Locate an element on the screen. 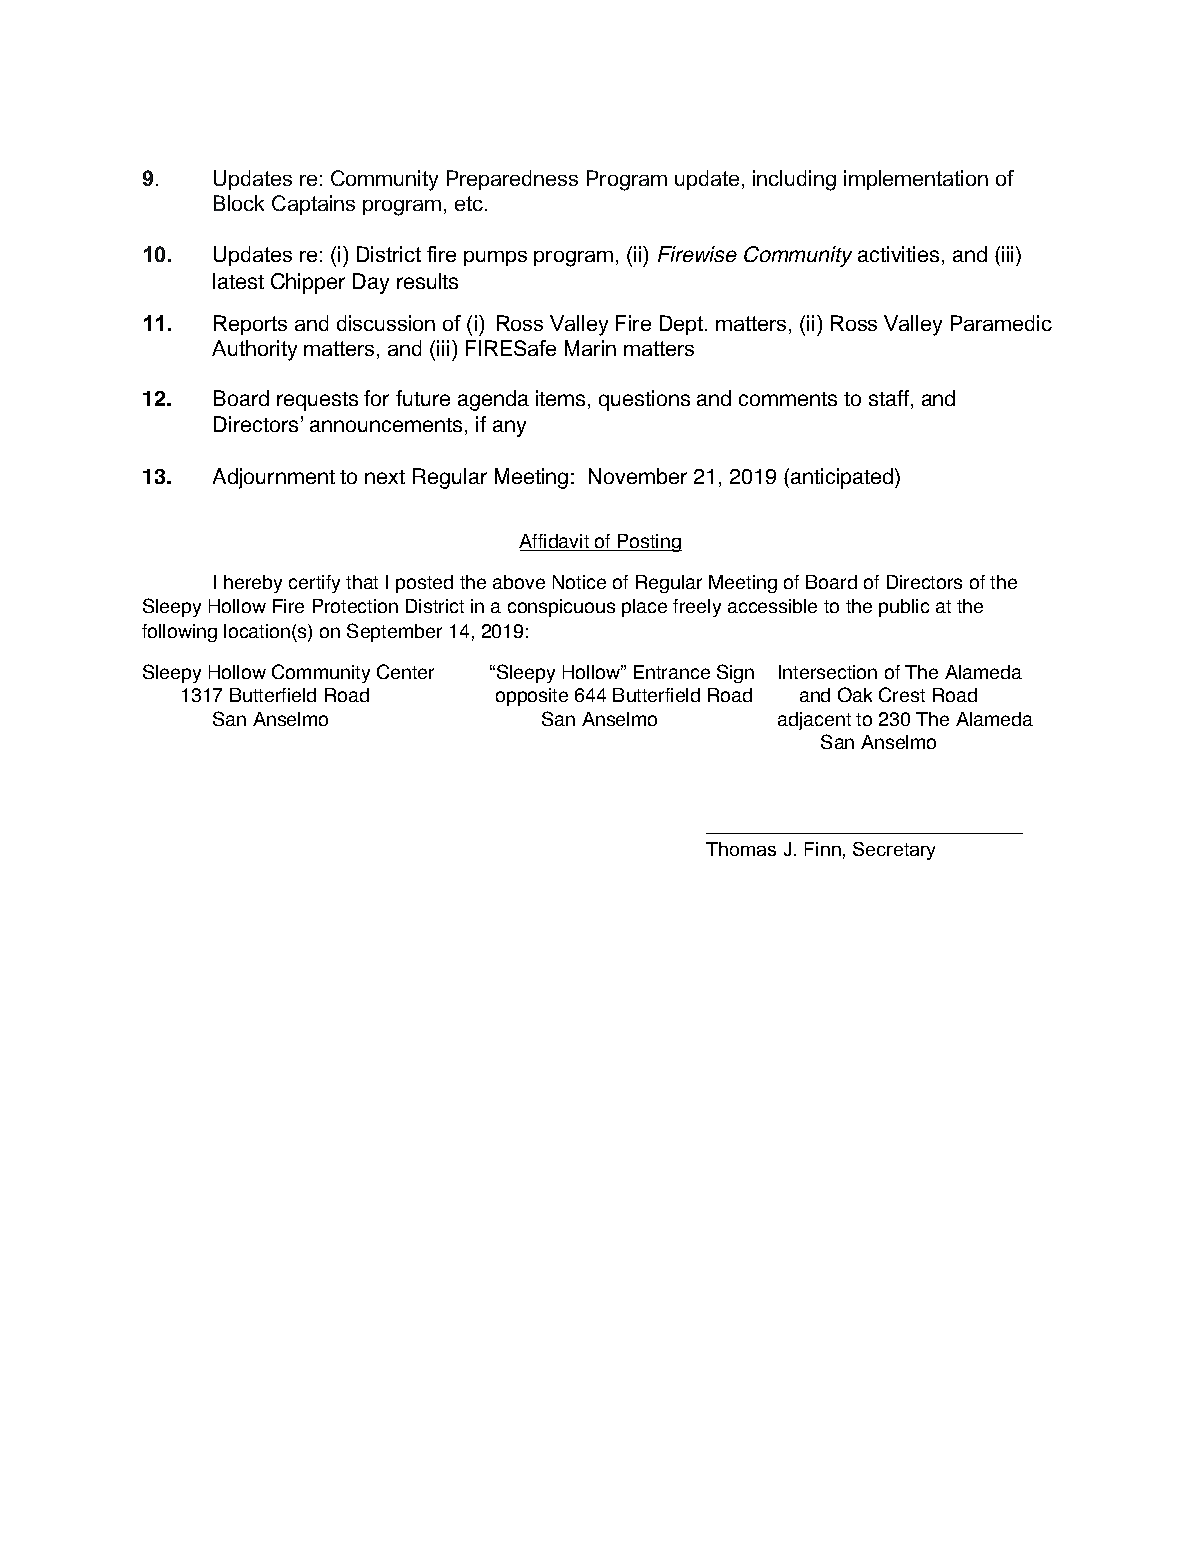 This screenshot has width=1200, height=1553. Preparedness is located at coordinates (512, 180).
